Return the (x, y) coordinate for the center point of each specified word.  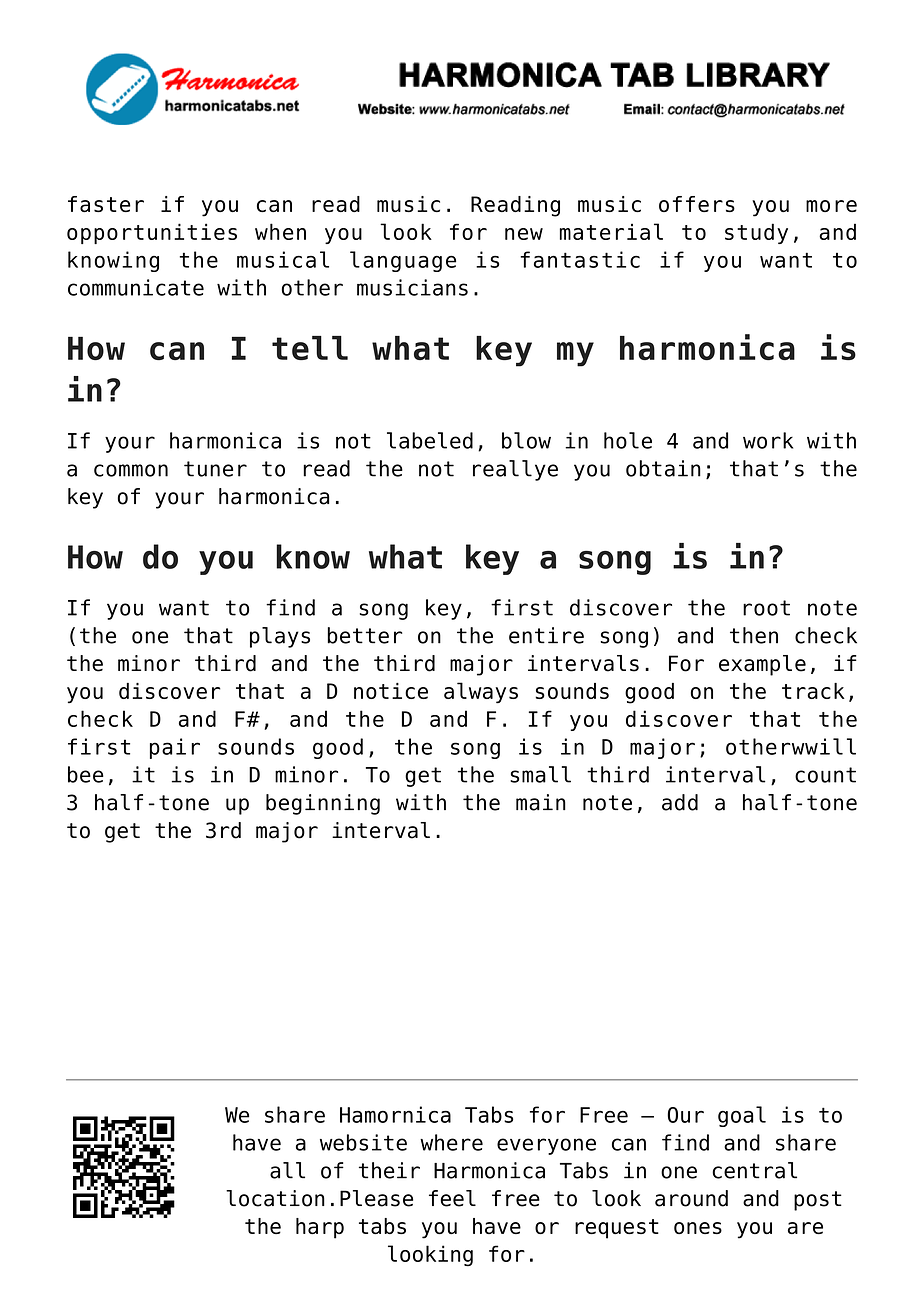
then (754, 635)
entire (546, 635)
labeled (430, 440)
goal (742, 1116)
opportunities (152, 233)
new (524, 234)
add (680, 802)
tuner (215, 469)
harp (320, 1228)
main (541, 802)
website (363, 1142)
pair (175, 748)
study (756, 233)
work (768, 440)
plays (280, 637)
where (451, 1142)
